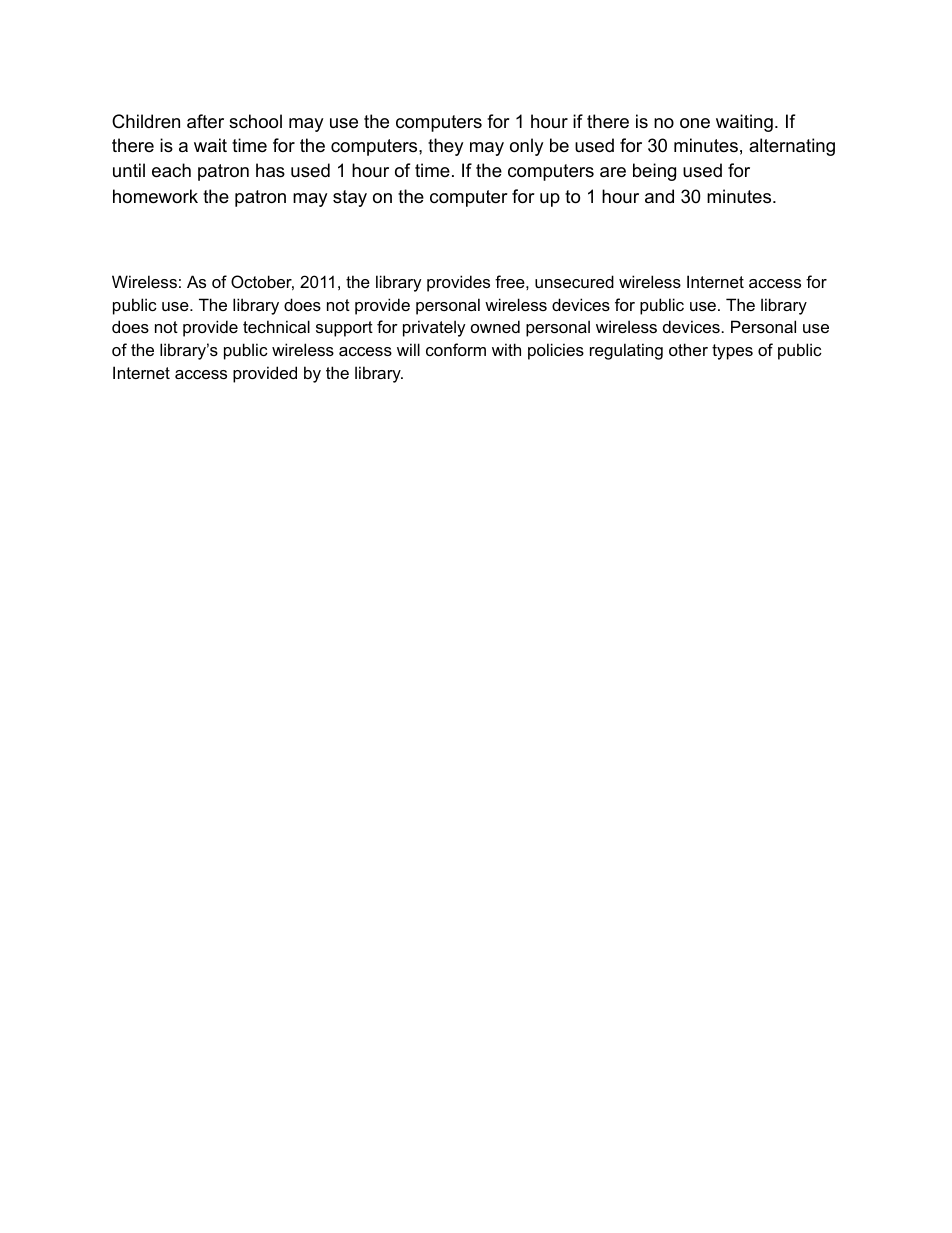  What do you see at coordinates (276, 326) in the screenshot?
I see `technical` at bounding box center [276, 326].
